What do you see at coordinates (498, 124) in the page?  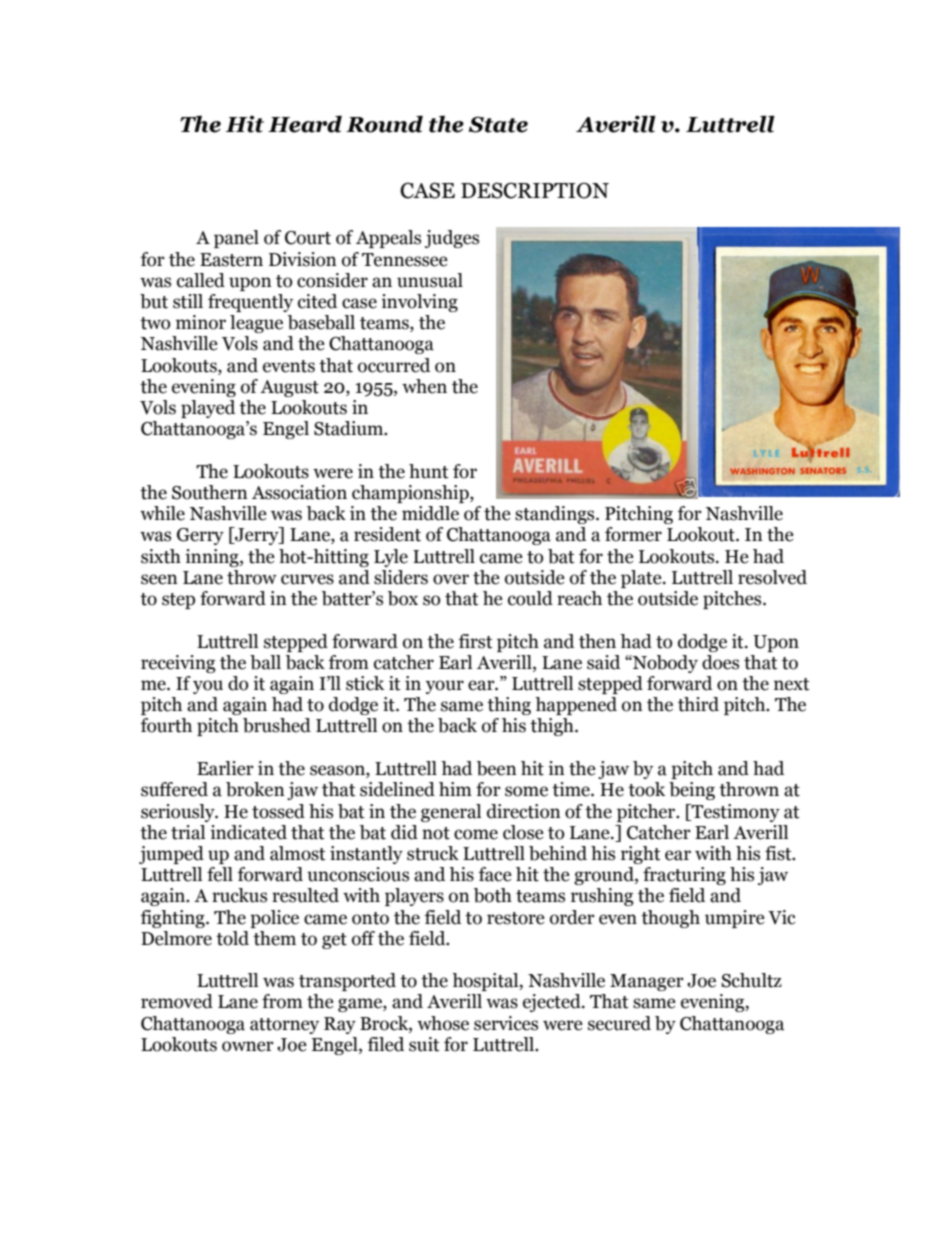 I see `State` at bounding box center [498, 124].
